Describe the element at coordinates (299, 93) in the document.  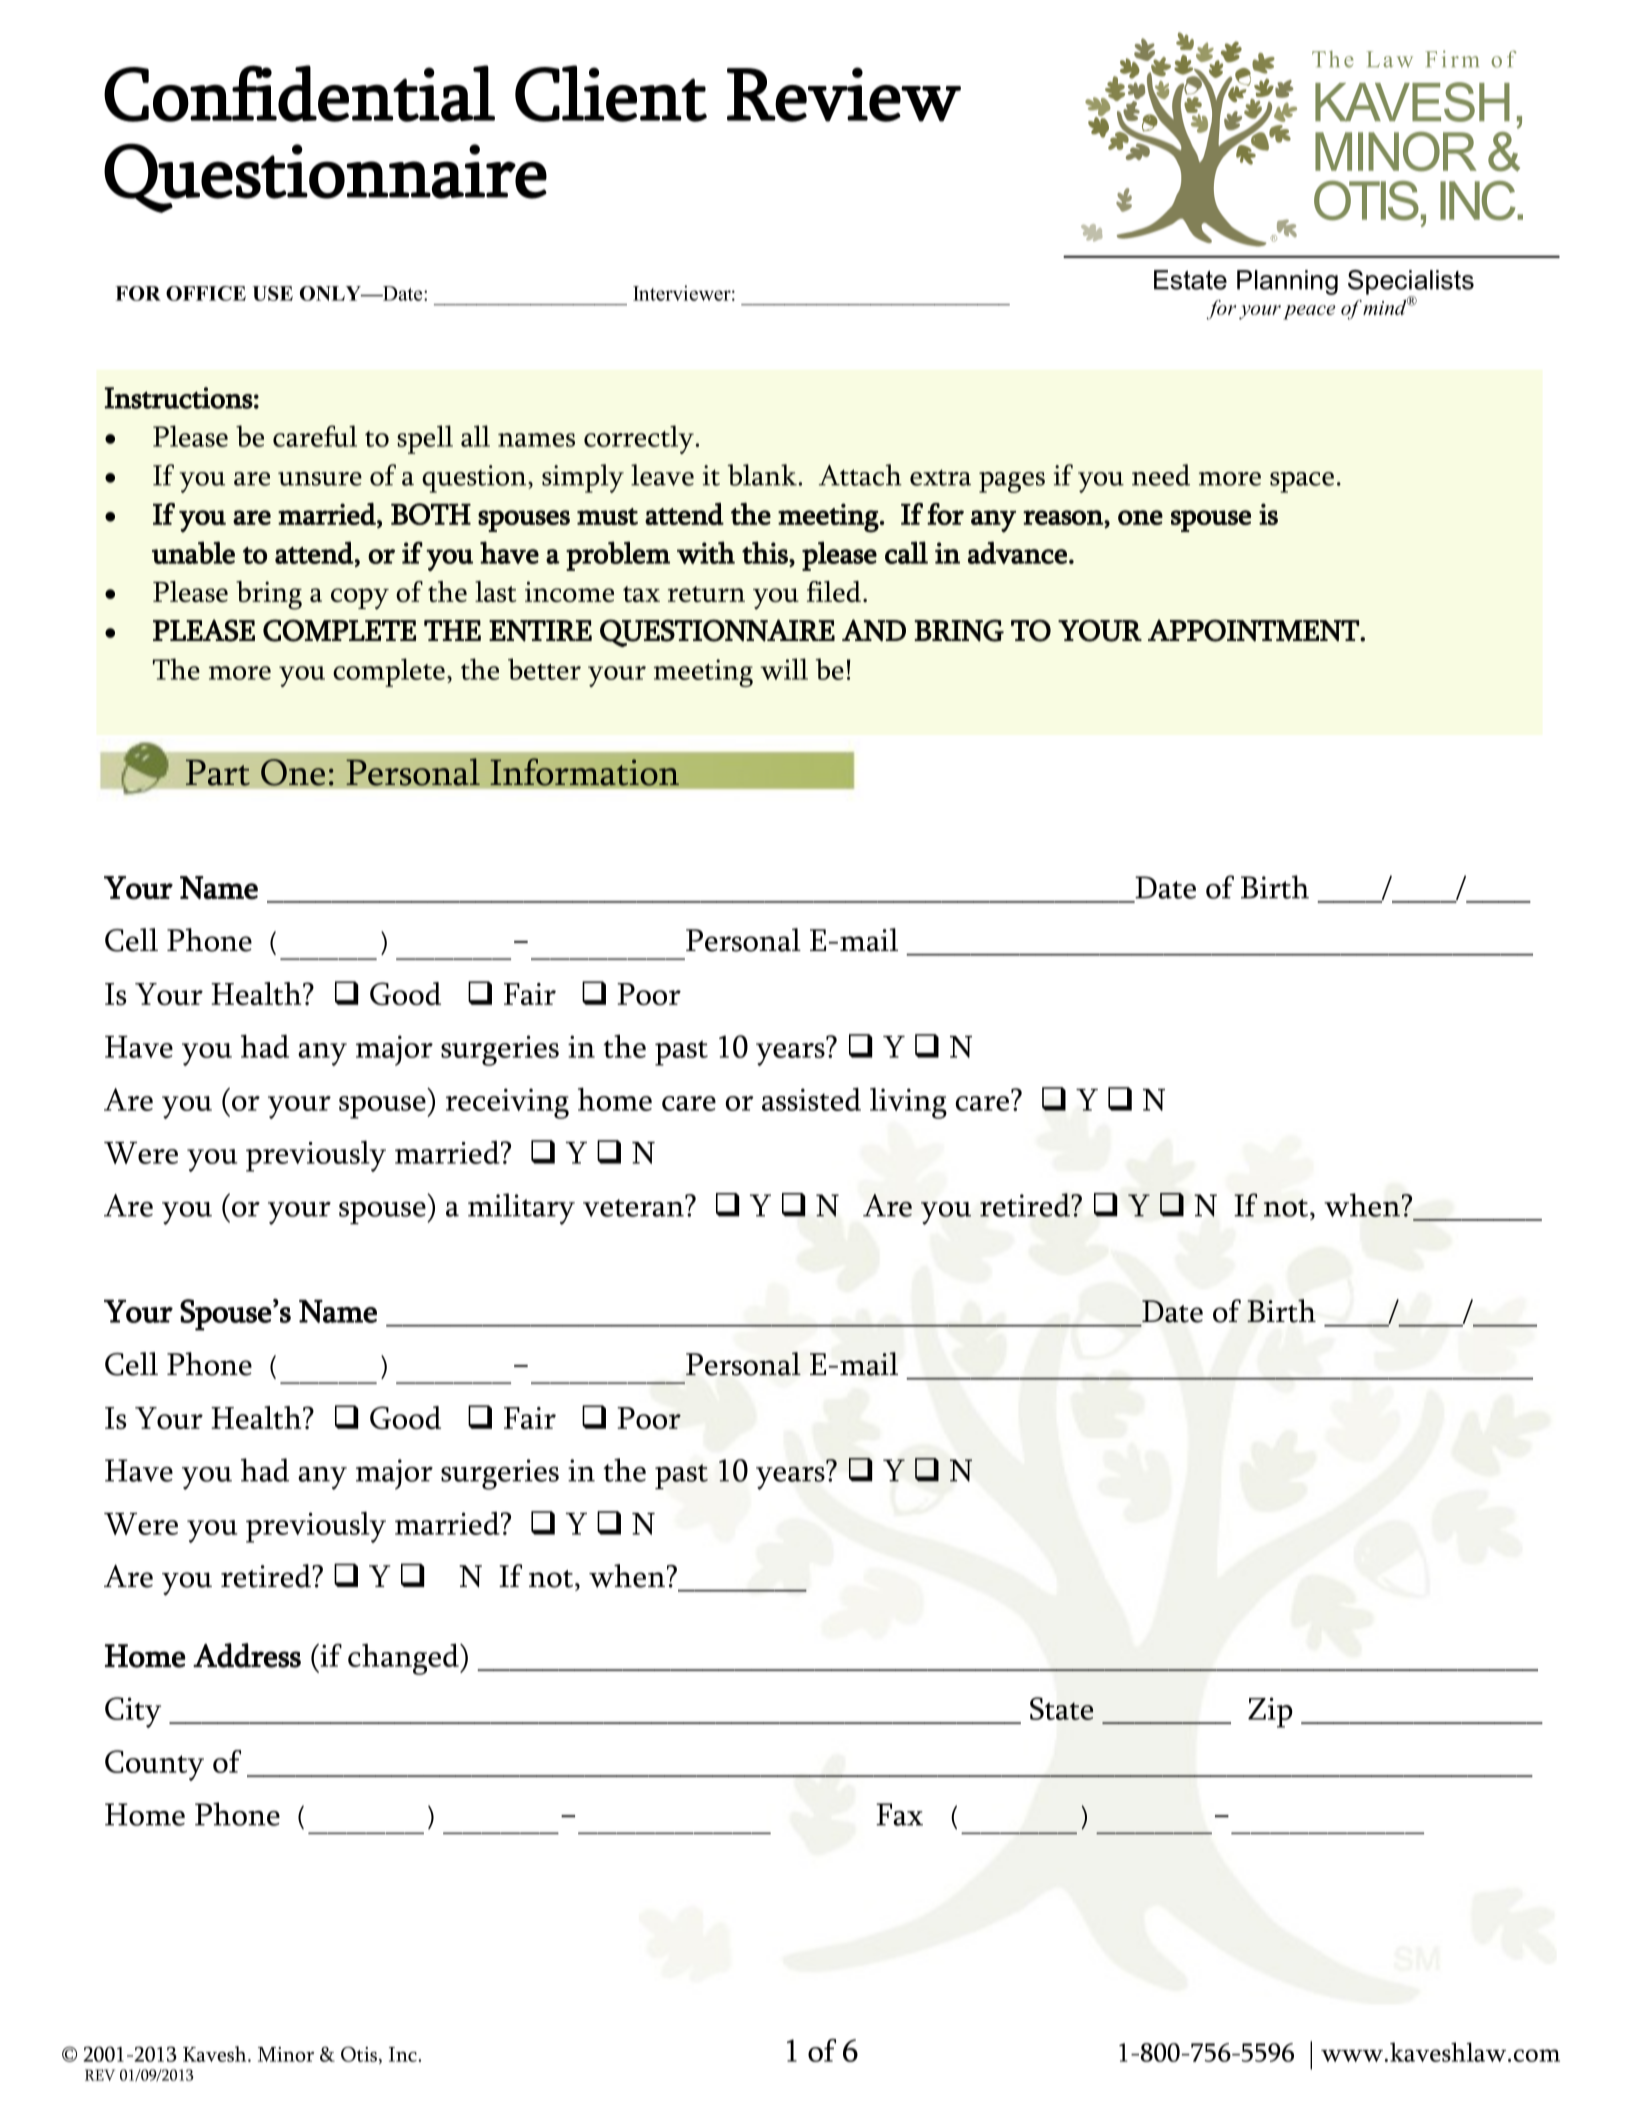
I see `Confidential` at that location.
